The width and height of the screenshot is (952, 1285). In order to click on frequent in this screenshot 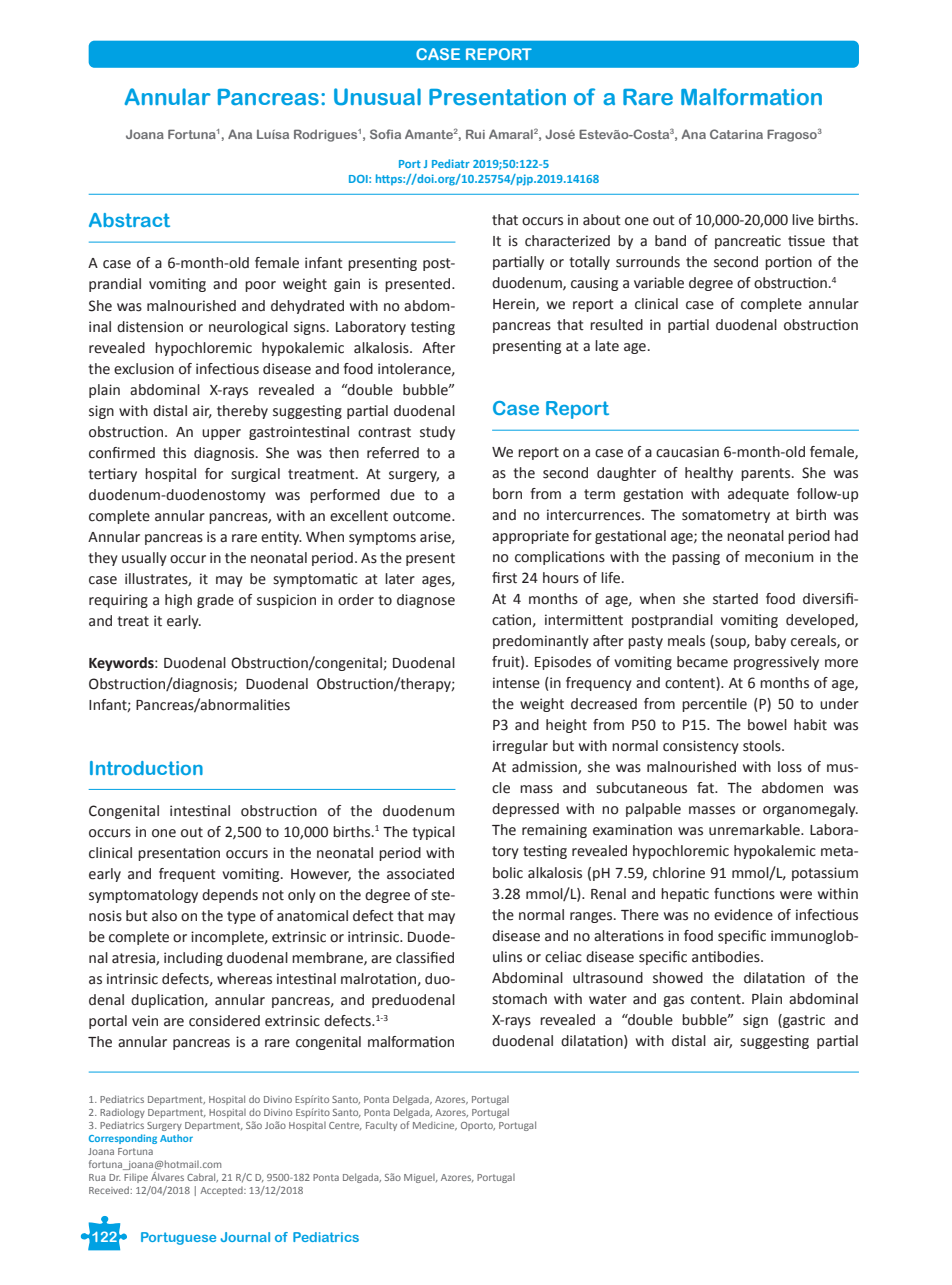, I will do `click(187, 875)`.
